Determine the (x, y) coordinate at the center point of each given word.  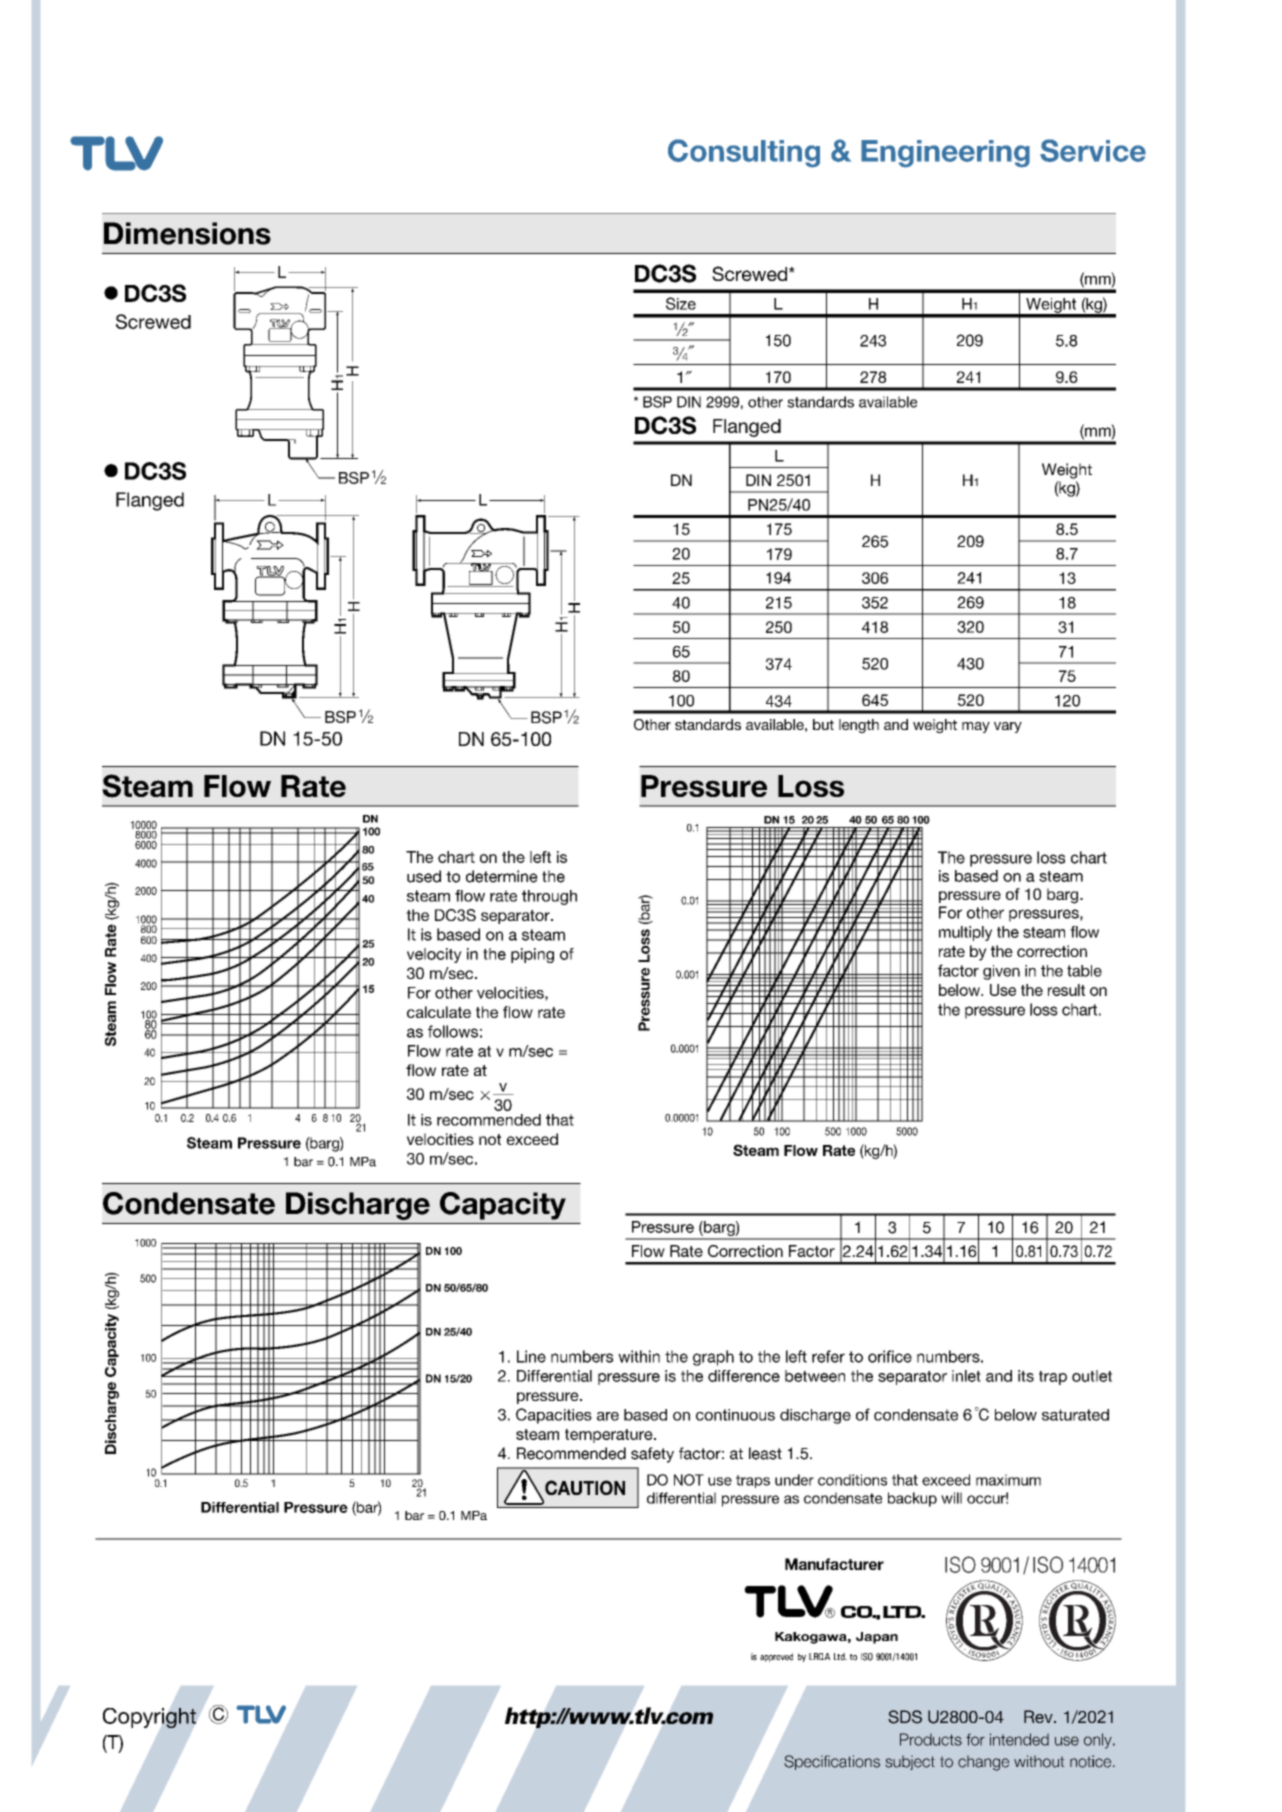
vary (1008, 727)
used (424, 876)
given (1001, 972)
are (608, 1416)
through (549, 897)
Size (681, 303)
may (976, 727)
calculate (439, 1012)
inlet (966, 1376)
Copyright (149, 1718)
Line (531, 1356)
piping (532, 955)
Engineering (945, 154)
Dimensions (187, 233)
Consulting (744, 153)
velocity (434, 955)
